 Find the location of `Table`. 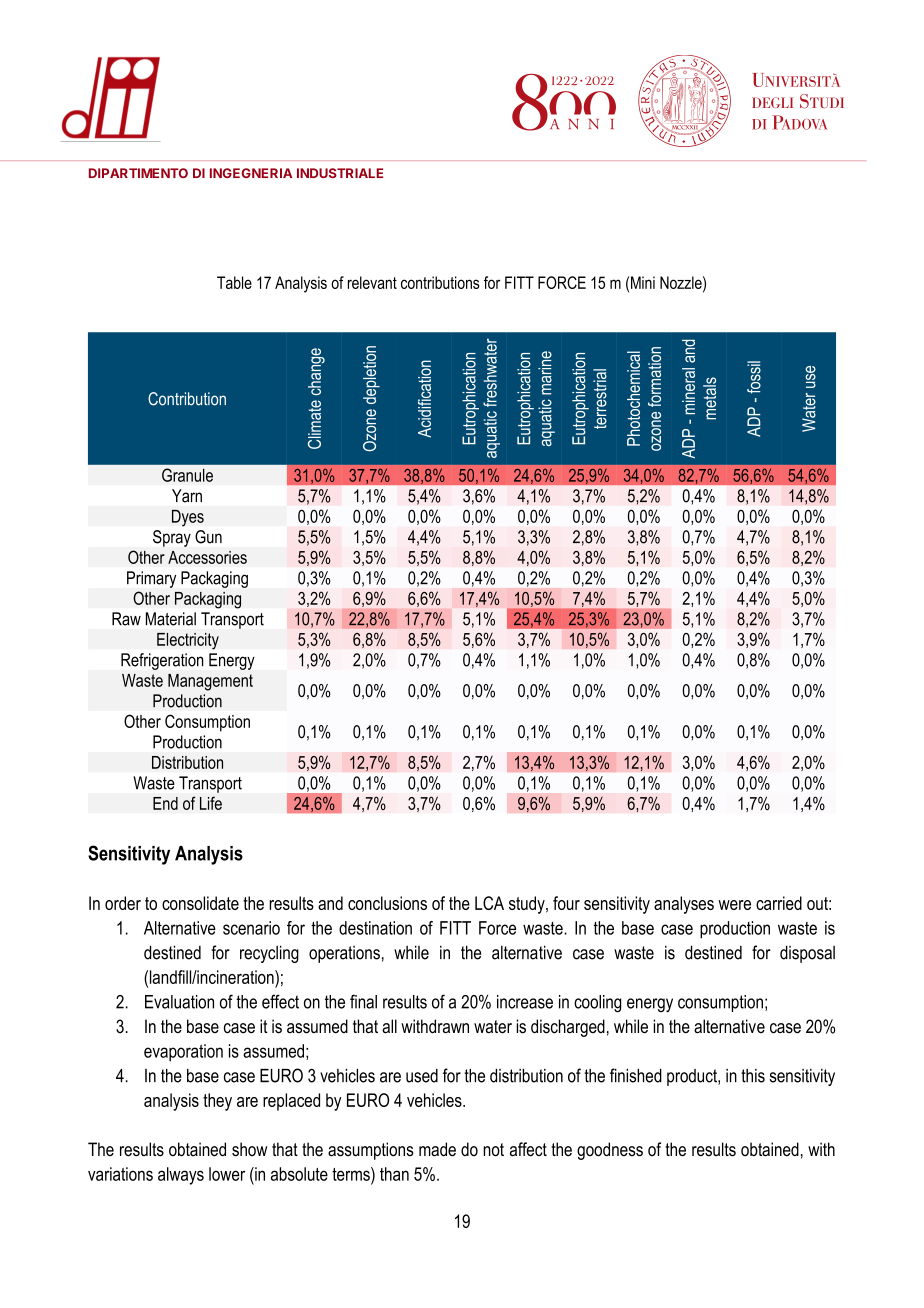

Table is located at coordinates (234, 282).
